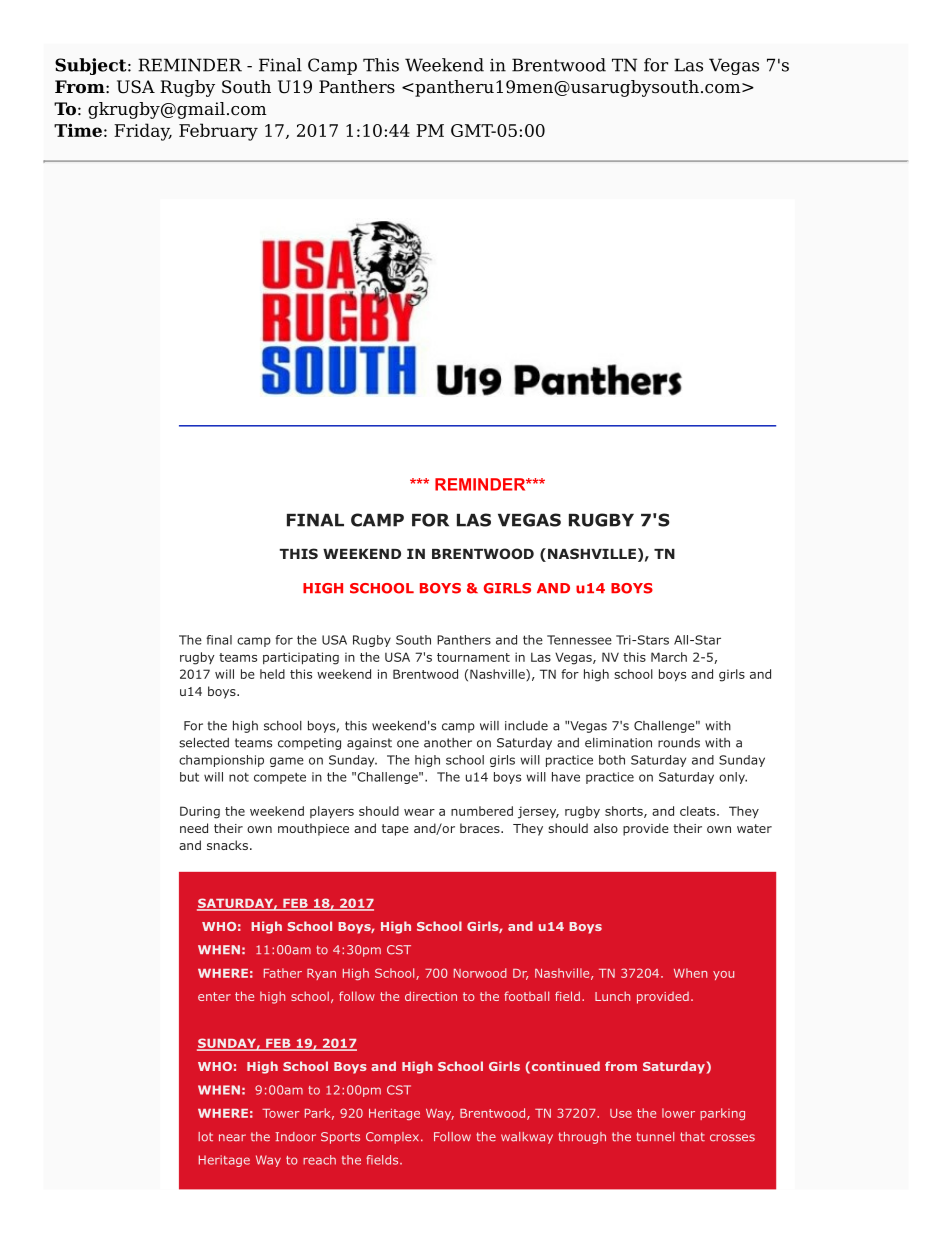  What do you see at coordinates (473, 657) in the screenshot?
I see `tournament` at bounding box center [473, 657].
